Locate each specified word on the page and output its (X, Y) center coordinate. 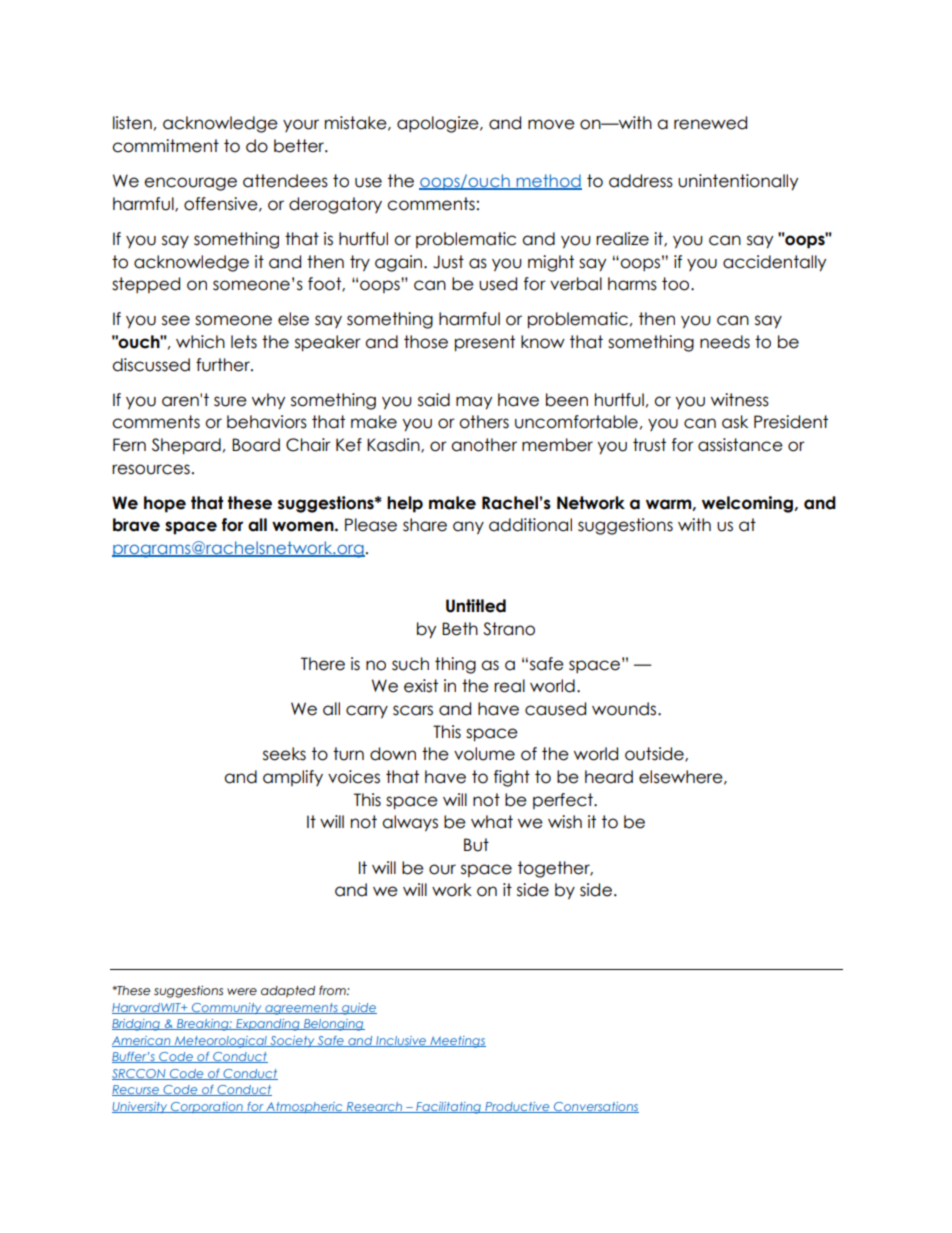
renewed (710, 123)
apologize (439, 124)
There (323, 664)
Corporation (207, 1107)
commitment (165, 146)
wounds (625, 709)
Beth (460, 629)
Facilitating (448, 1108)
